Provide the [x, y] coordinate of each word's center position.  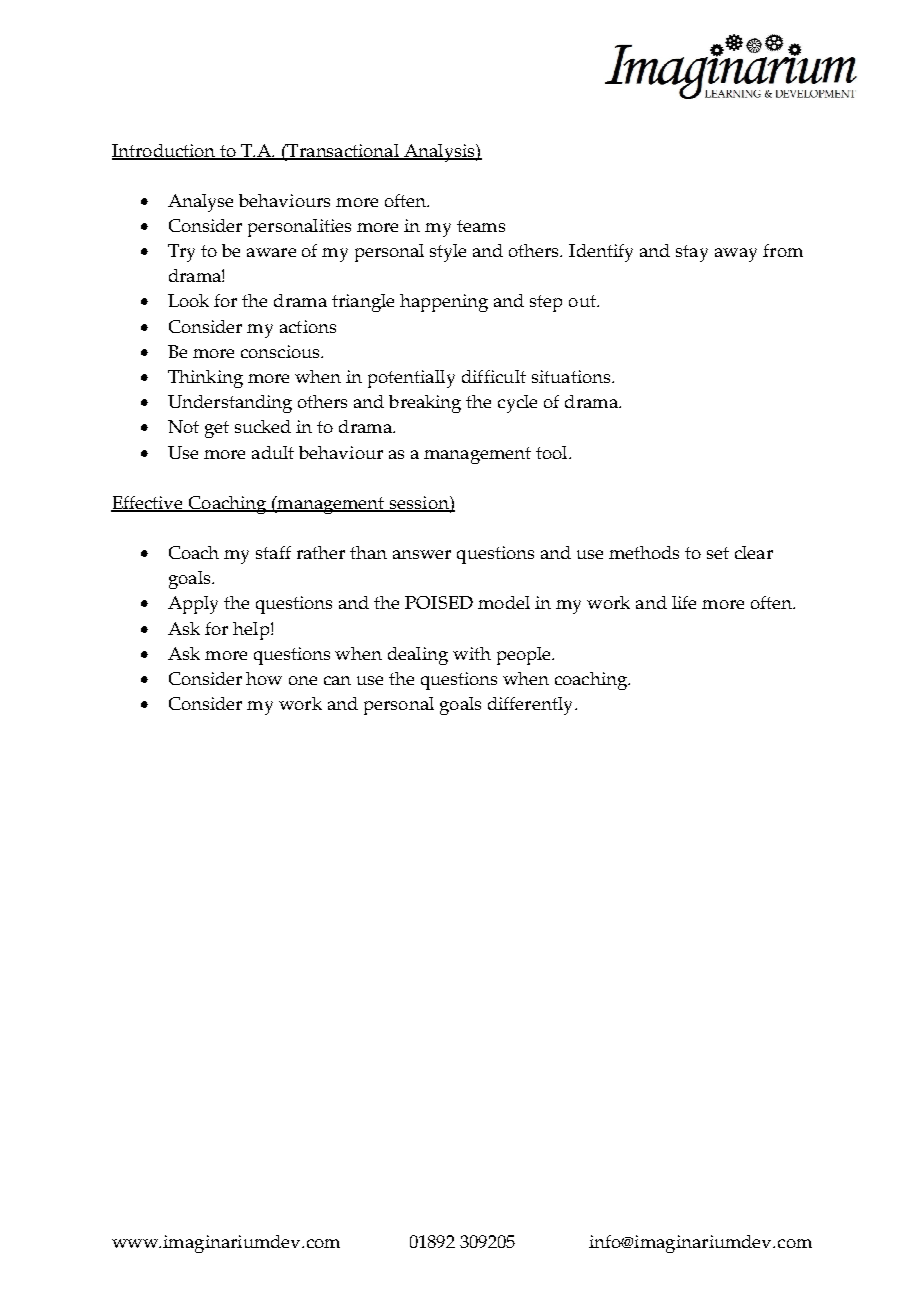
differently [532, 706]
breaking [425, 404]
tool [553, 452]
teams [481, 226]
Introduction [165, 152]
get [217, 429]
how [264, 678]
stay [692, 253]
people [525, 656]
